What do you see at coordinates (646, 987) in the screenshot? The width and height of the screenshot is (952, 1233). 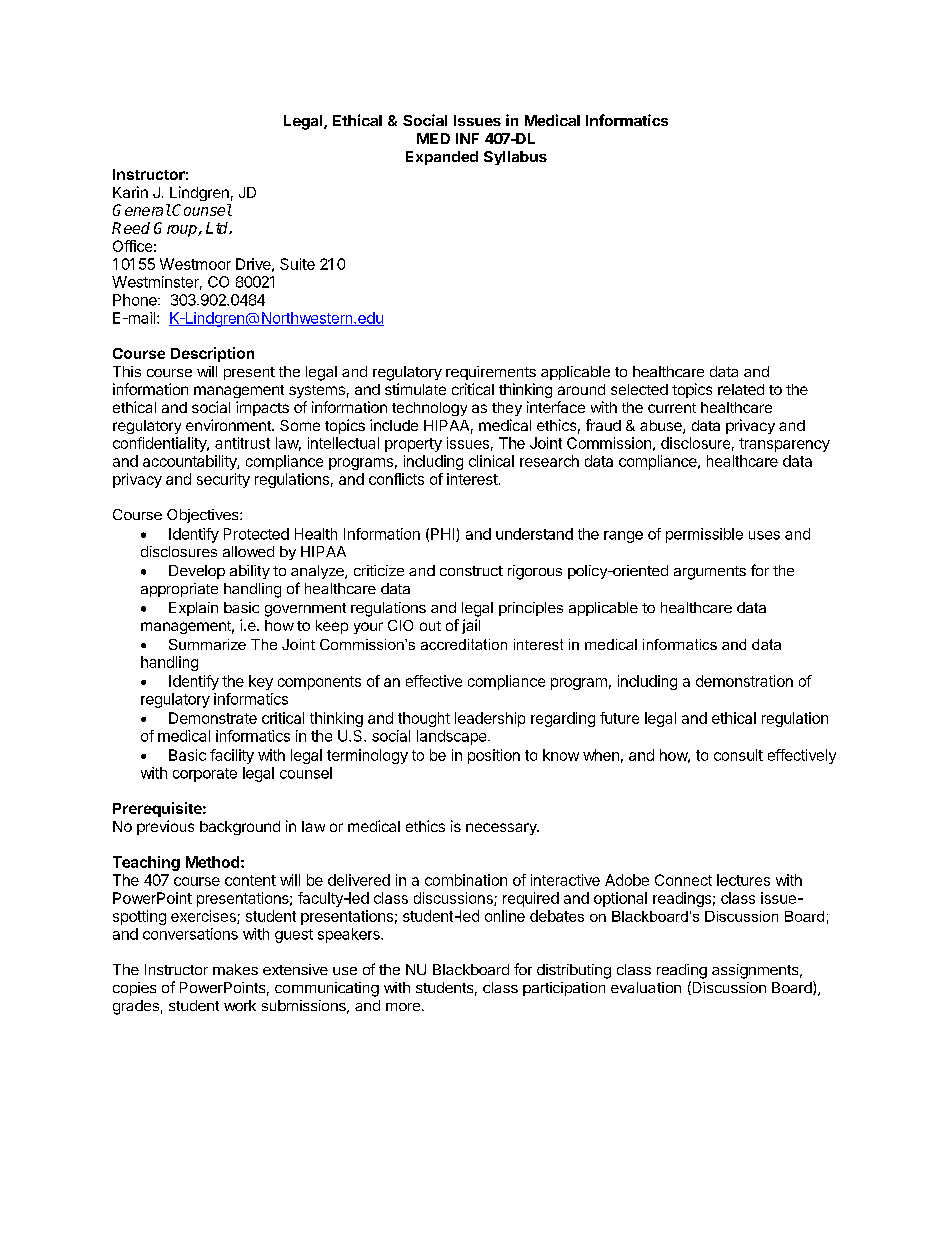 I see `evaluation` at bounding box center [646, 987].
